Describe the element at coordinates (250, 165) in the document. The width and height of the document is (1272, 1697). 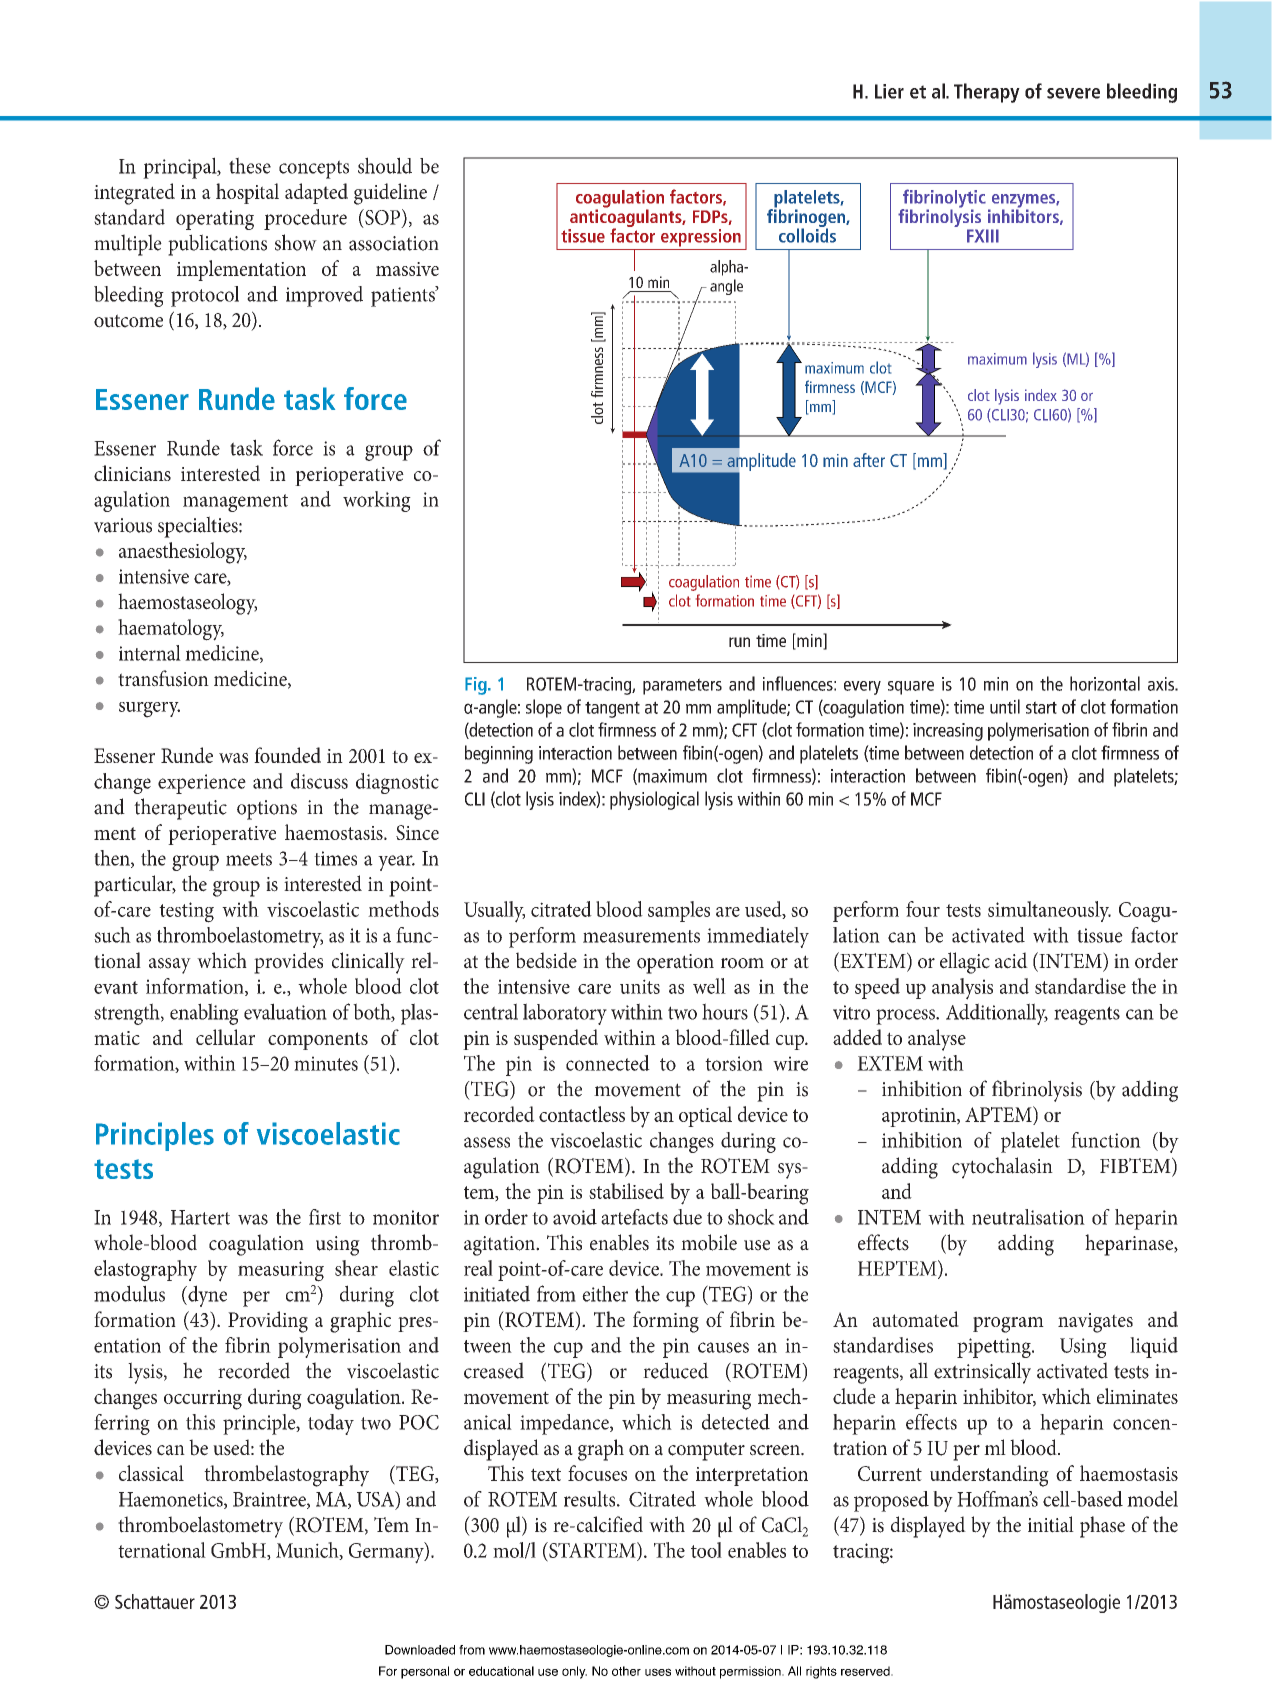
I see `these` at that location.
